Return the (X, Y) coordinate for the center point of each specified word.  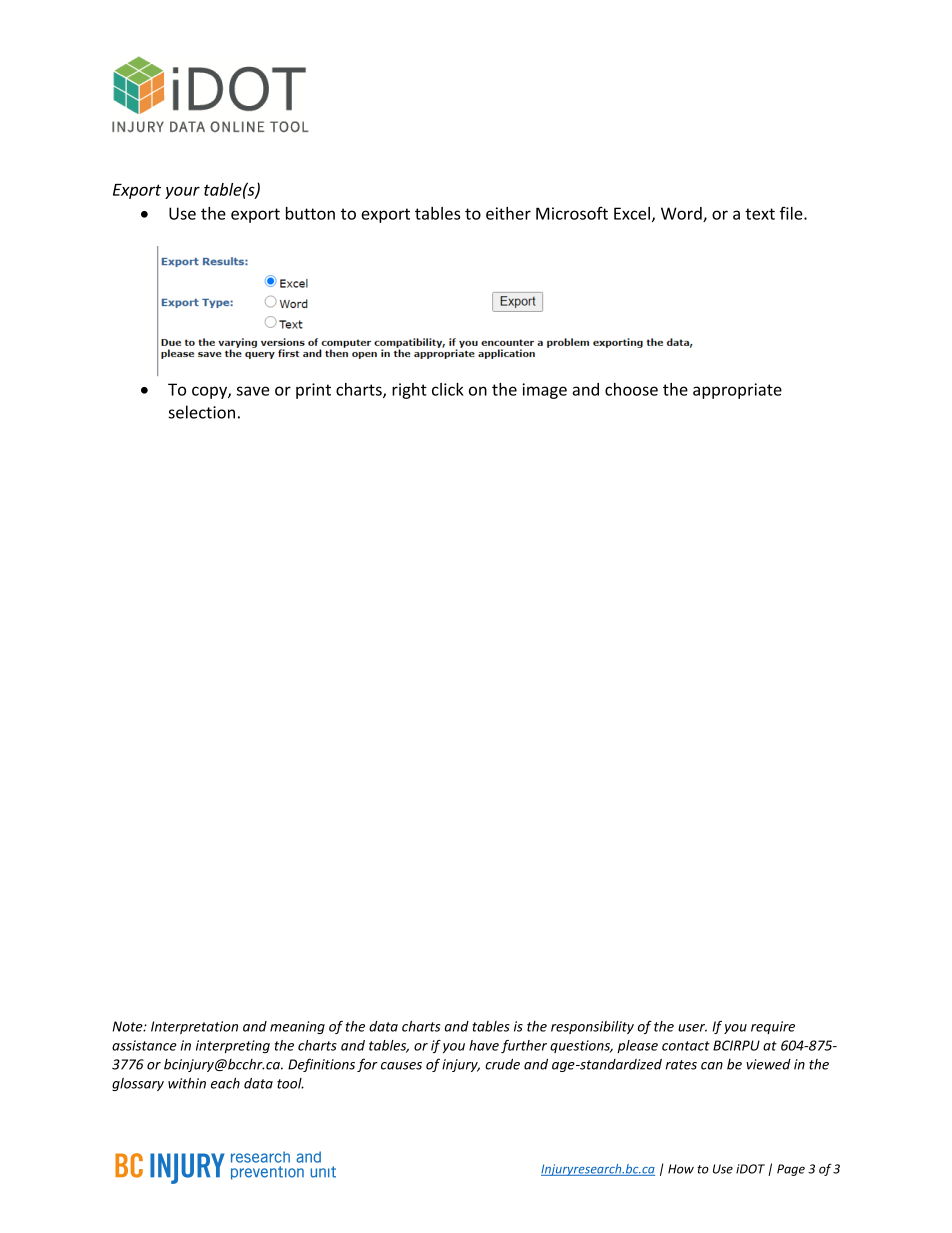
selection (202, 412)
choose (631, 389)
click (448, 389)
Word (682, 214)
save (253, 391)
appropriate (737, 391)
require (773, 1027)
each (225, 1083)
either (508, 213)
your (182, 192)
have (484, 1045)
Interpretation (194, 1027)
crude (502, 1064)
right (409, 391)
